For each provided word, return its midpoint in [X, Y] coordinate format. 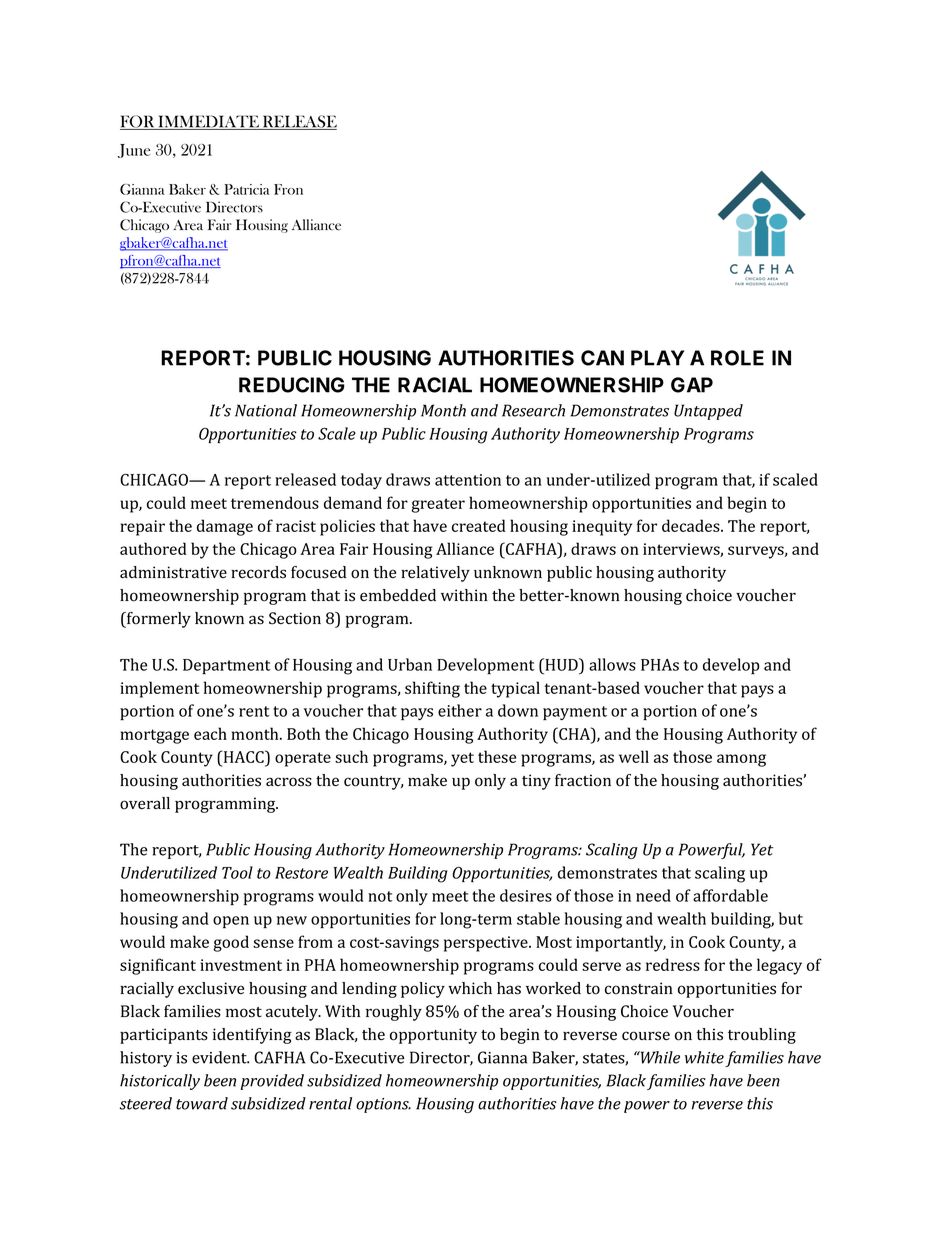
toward [202, 1103]
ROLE [737, 358]
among [741, 760]
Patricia [246, 189]
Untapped [708, 412]
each [210, 733]
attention [468, 480]
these [497, 756]
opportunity [433, 1036]
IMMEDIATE [208, 122]
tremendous [275, 502]
